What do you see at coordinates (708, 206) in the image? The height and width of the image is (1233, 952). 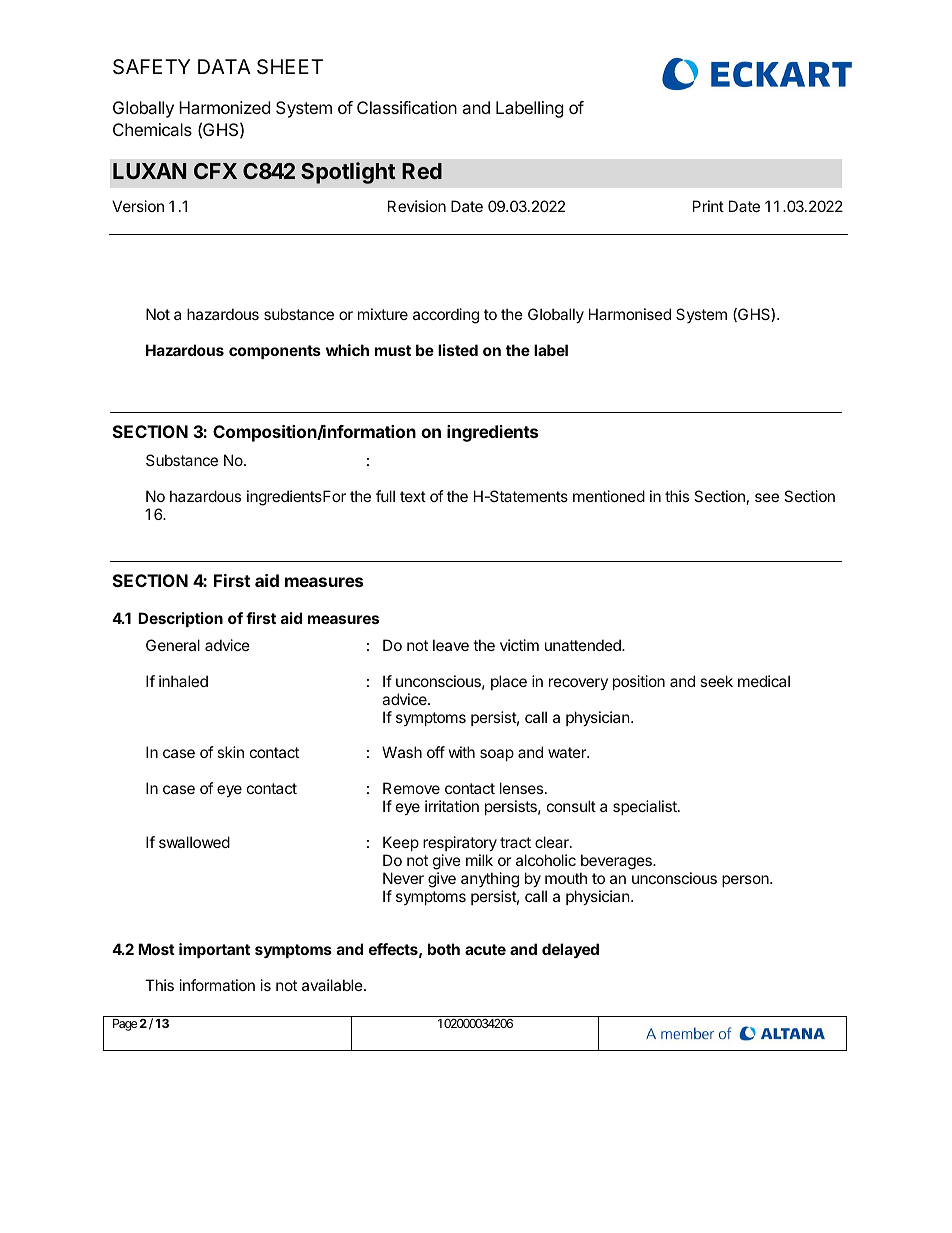 I see `Print` at bounding box center [708, 206].
